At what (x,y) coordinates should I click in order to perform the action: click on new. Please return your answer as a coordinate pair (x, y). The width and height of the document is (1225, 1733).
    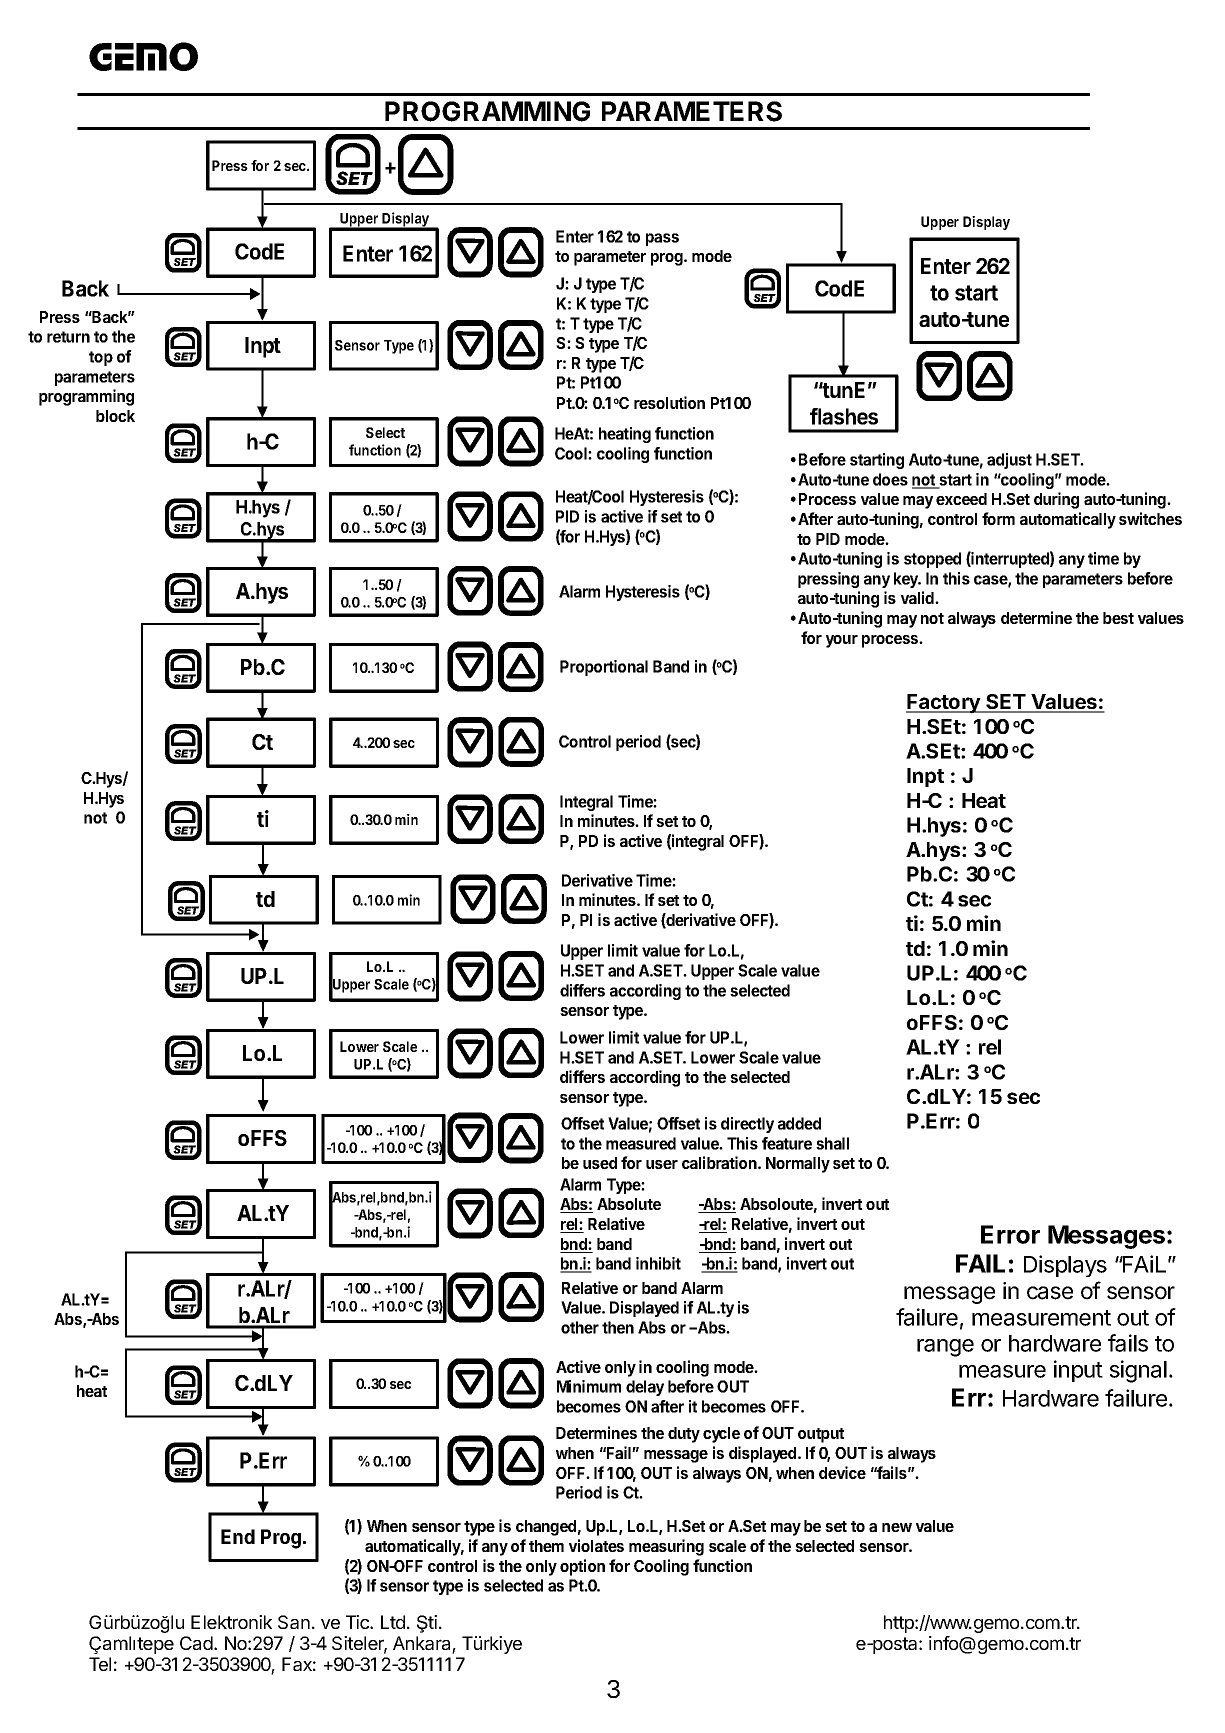
    Looking at the image, I should click on (897, 1527).
